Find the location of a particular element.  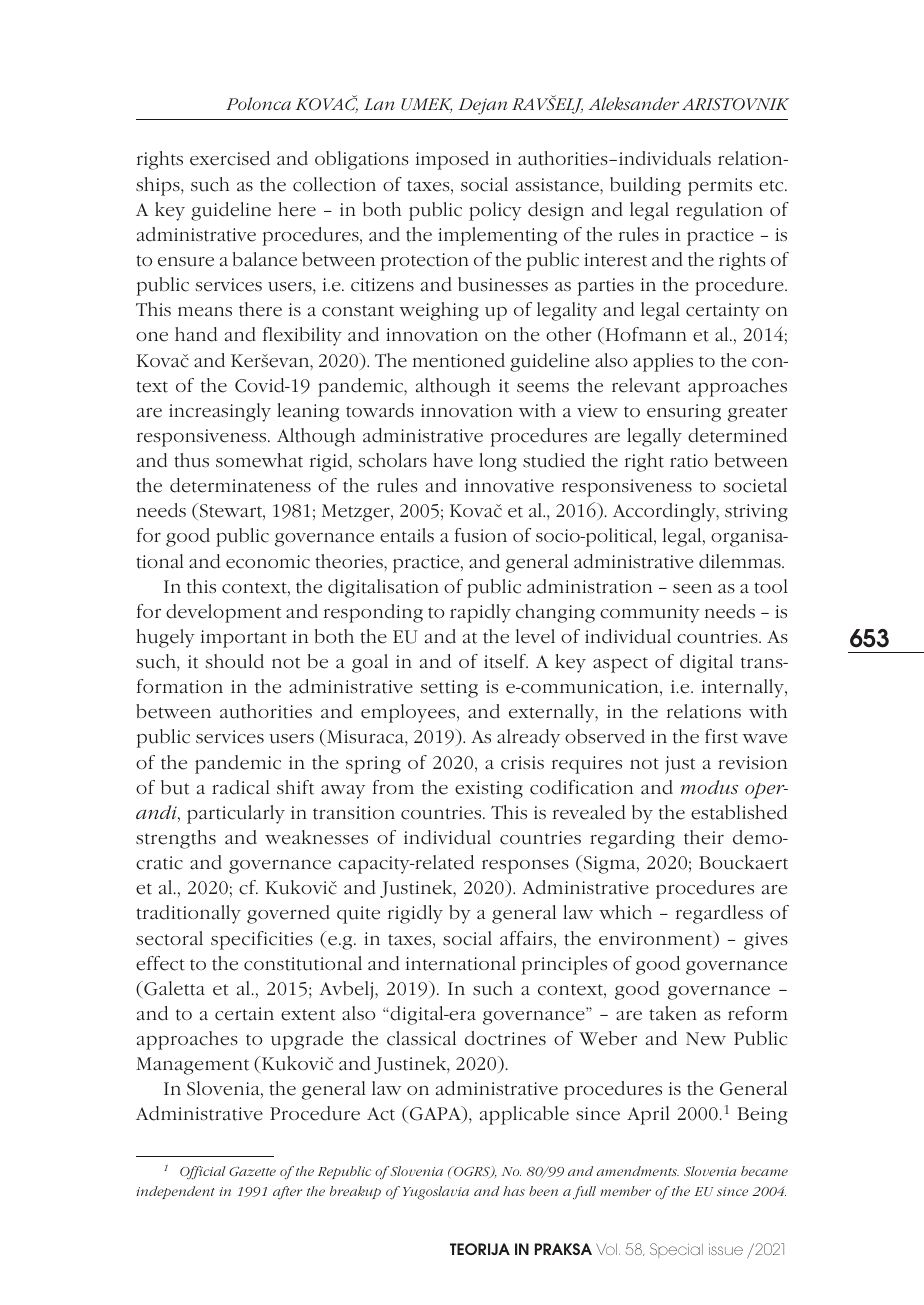

should is located at coordinates (234, 661).
